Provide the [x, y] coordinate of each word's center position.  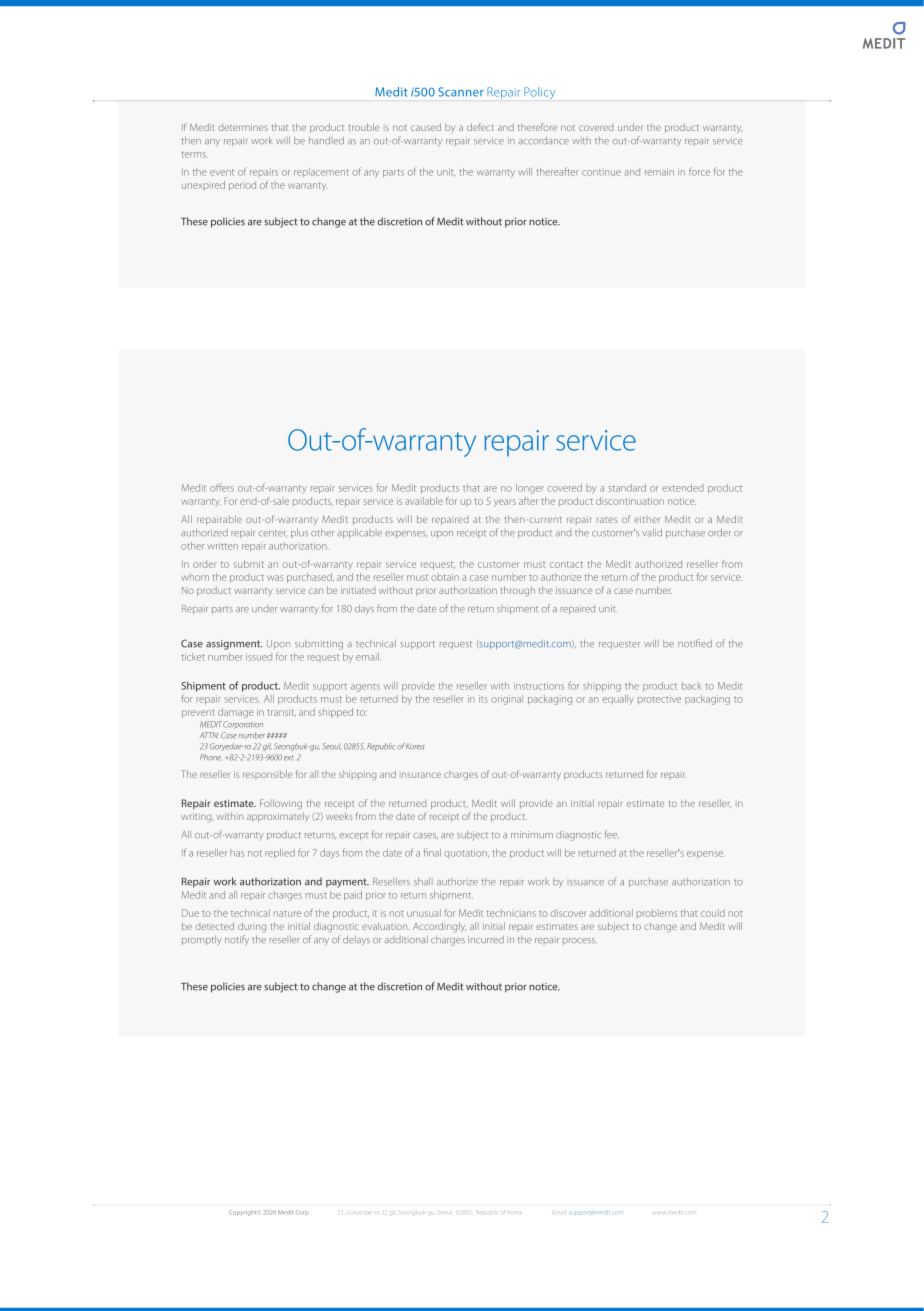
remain [659, 172]
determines [243, 127]
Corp [302, 1212]
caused [426, 127]
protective [659, 699]
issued [259, 657]
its [483, 699]
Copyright [242, 1213]
